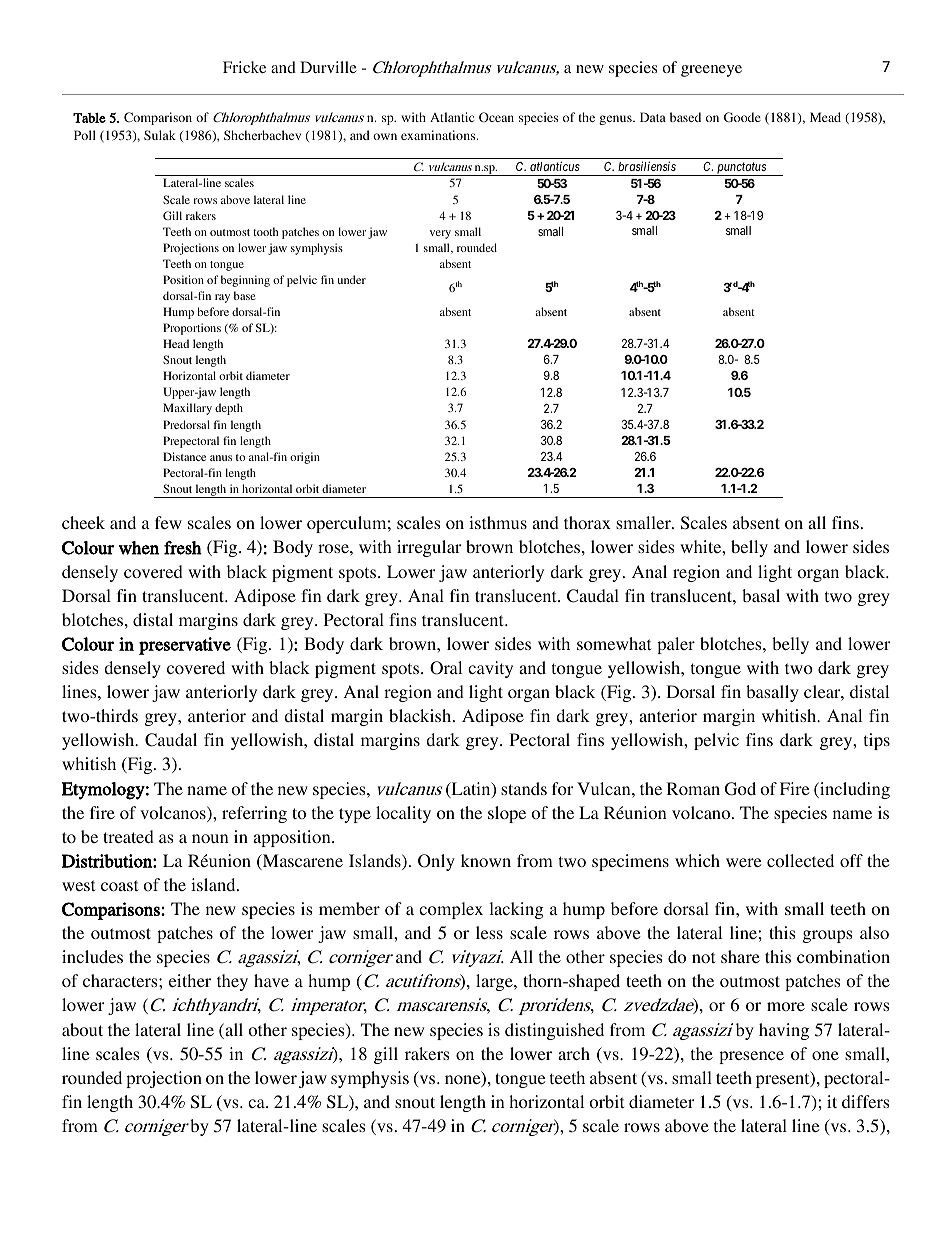 This screenshot has height=1233, width=952. Describe the element at coordinates (429, 548) in the screenshot. I see `irregular` at that location.
